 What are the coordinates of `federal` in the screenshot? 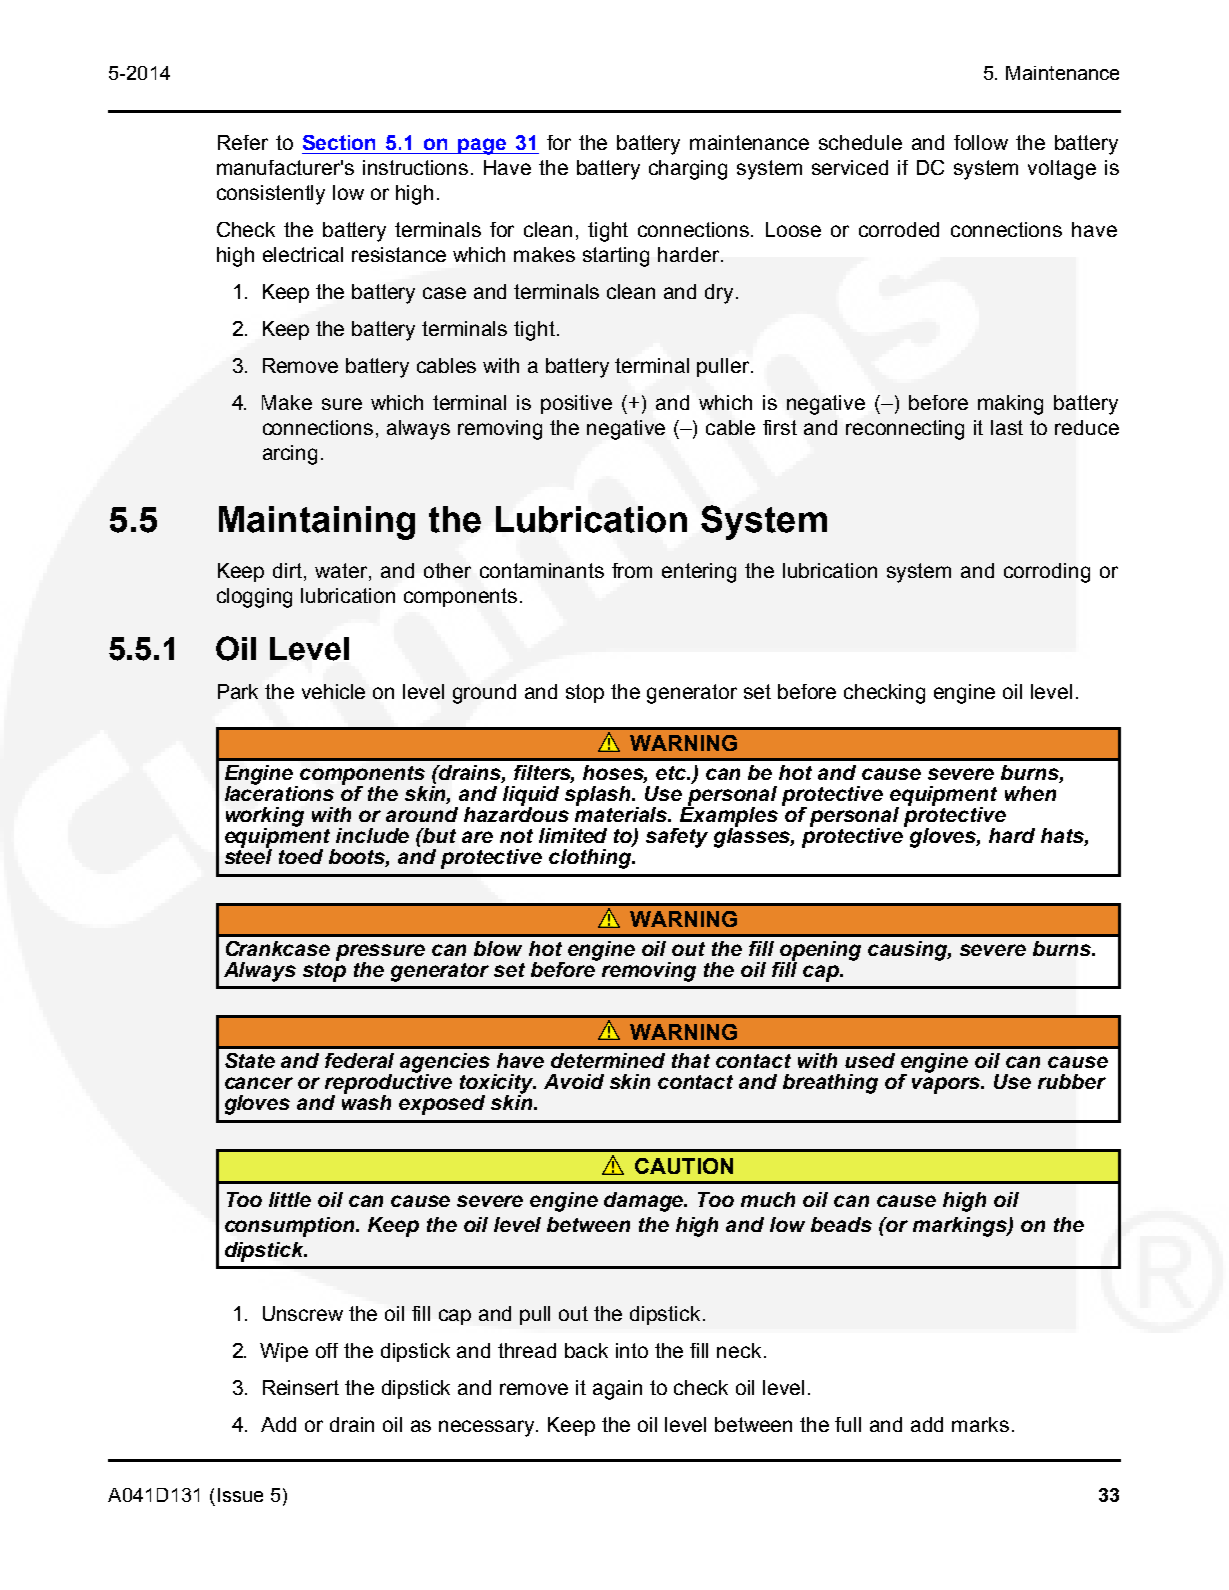 It's located at (359, 1060).
